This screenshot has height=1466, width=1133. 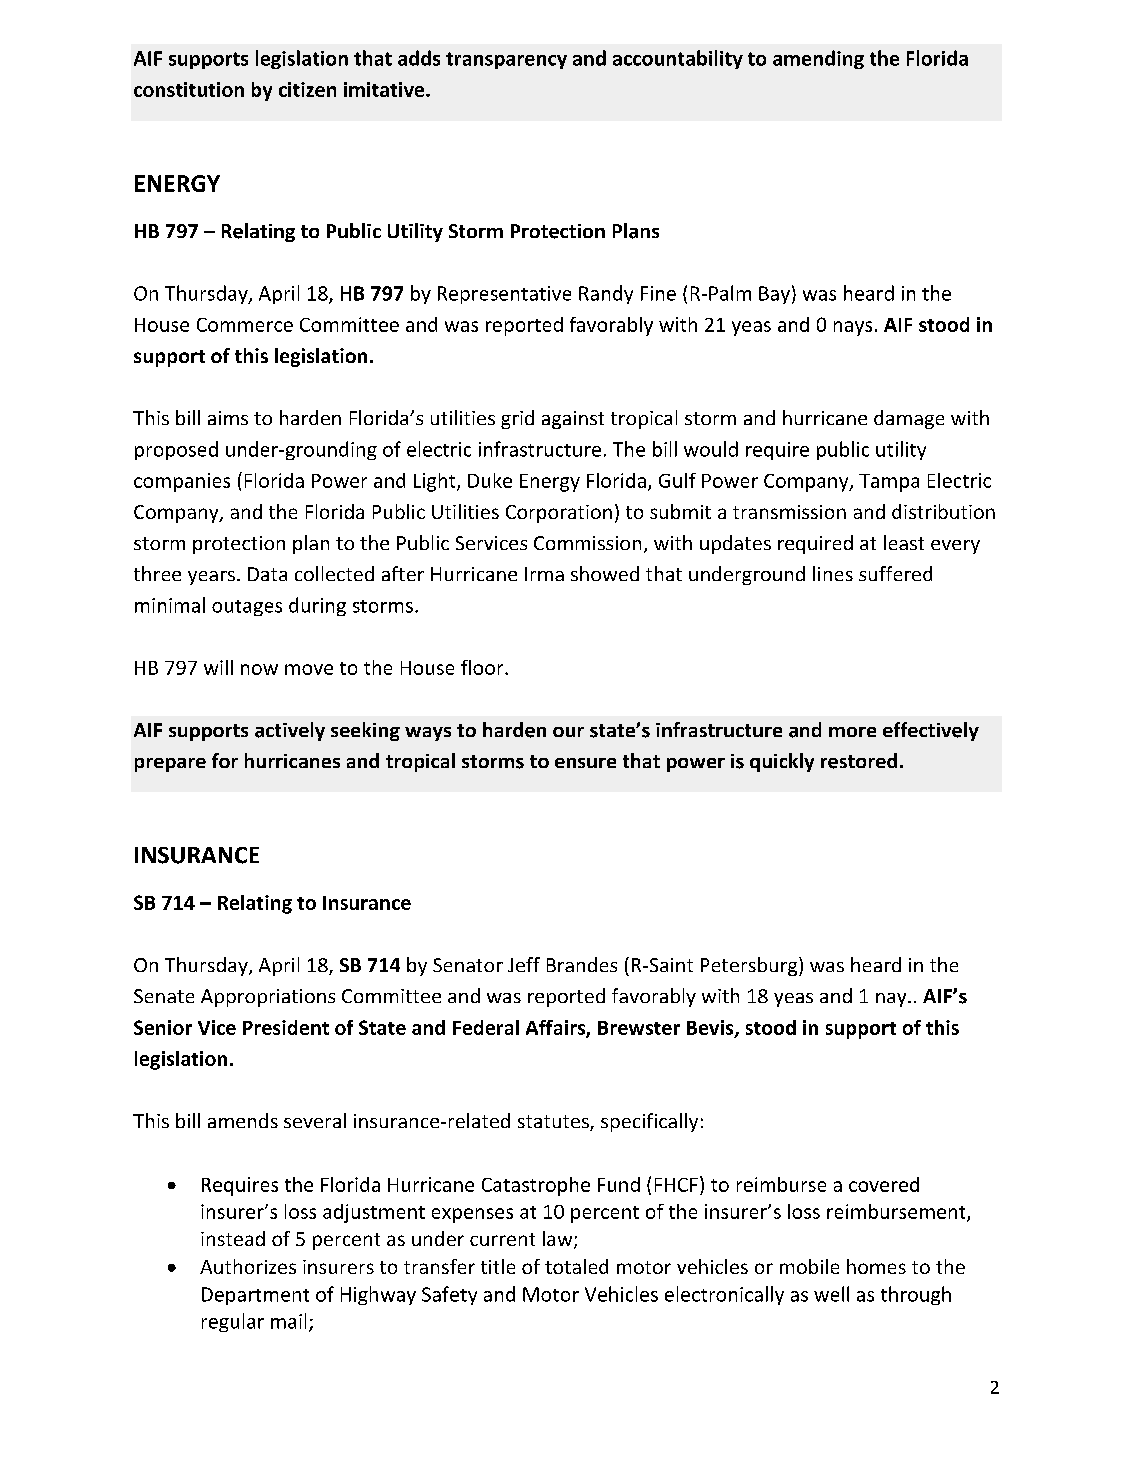 What do you see at coordinates (259, 669) in the screenshot?
I see `now` at bounding box center [259, 669].
